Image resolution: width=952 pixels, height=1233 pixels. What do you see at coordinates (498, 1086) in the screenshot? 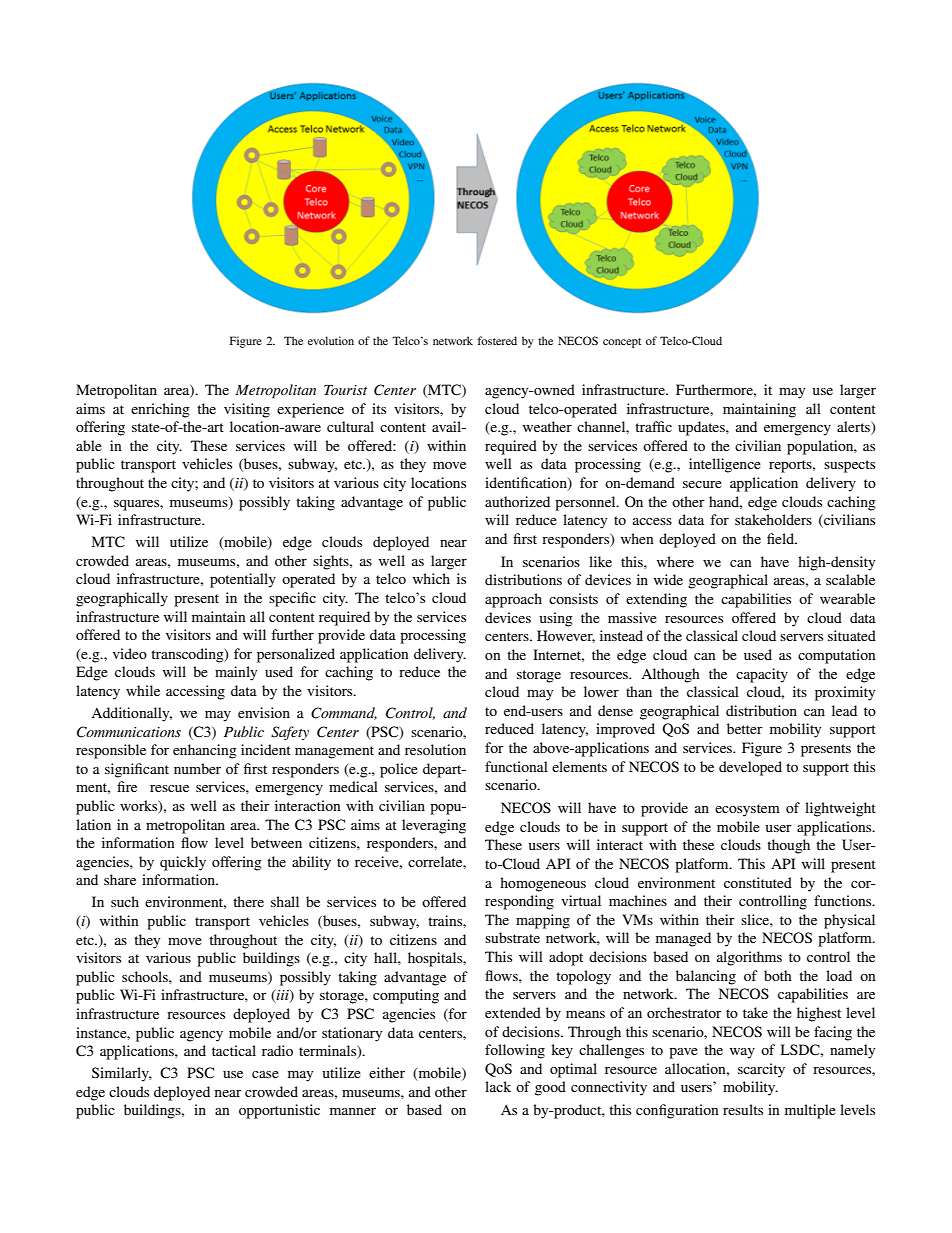
I see `lack` at bounding box center [498, 1086].
